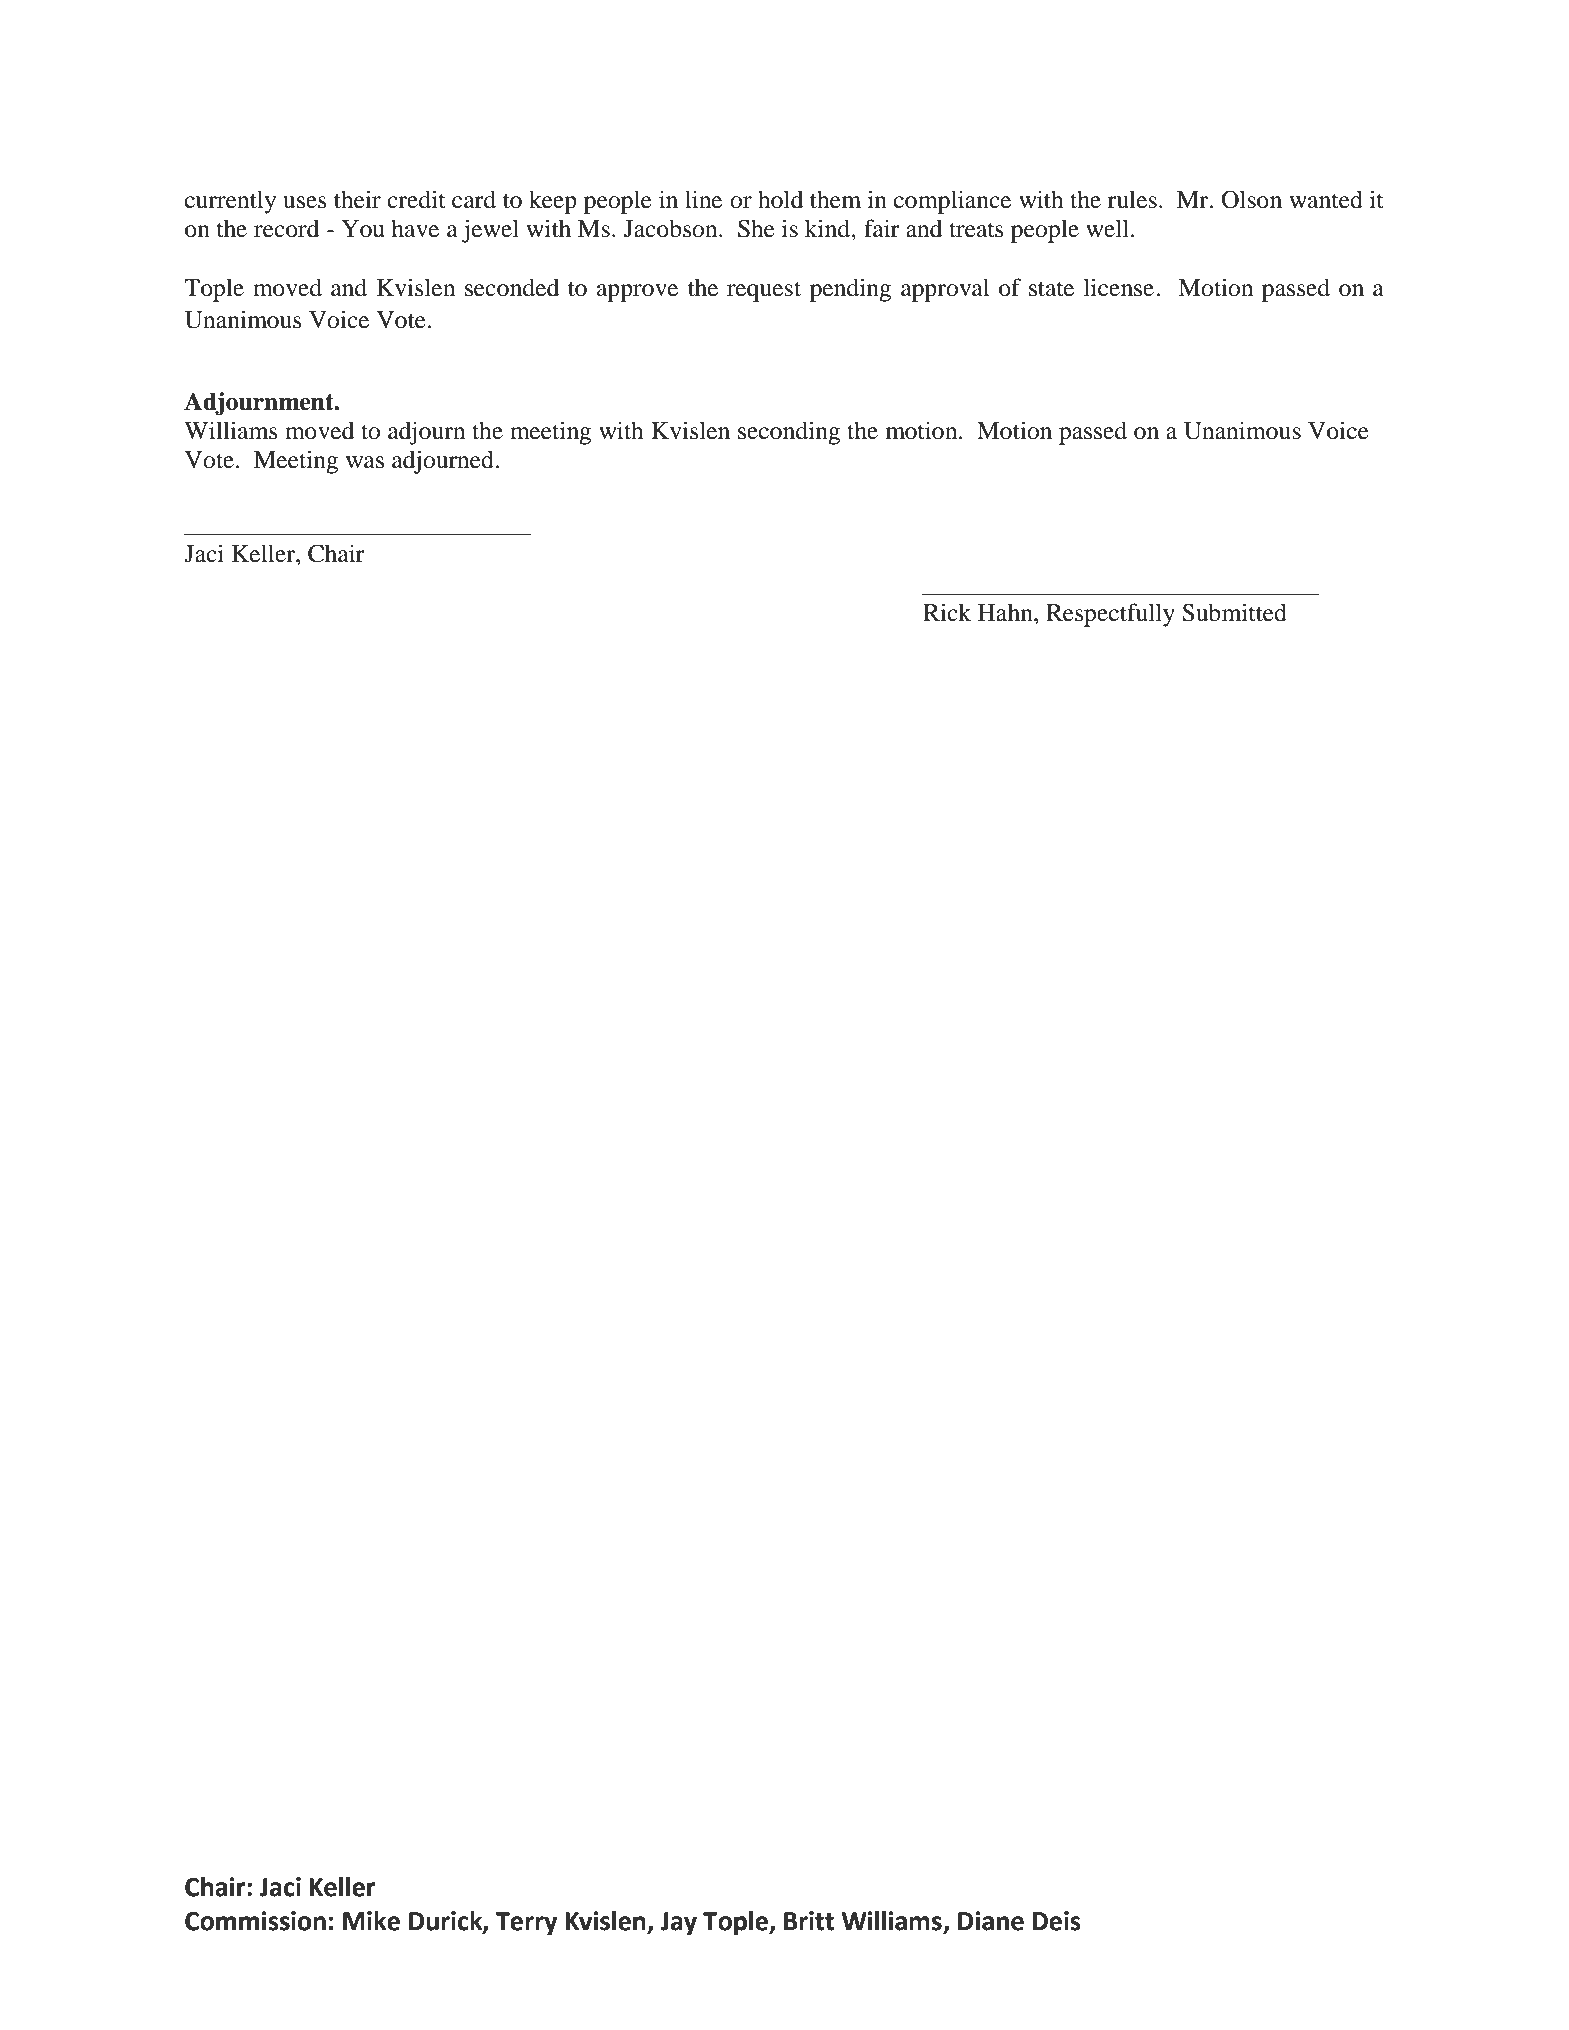 This page has width=1569, height=2030. What do you see at coordinates (1234, 612) in the page?
I see `Submitted` at bounding box center [1234, 612].
